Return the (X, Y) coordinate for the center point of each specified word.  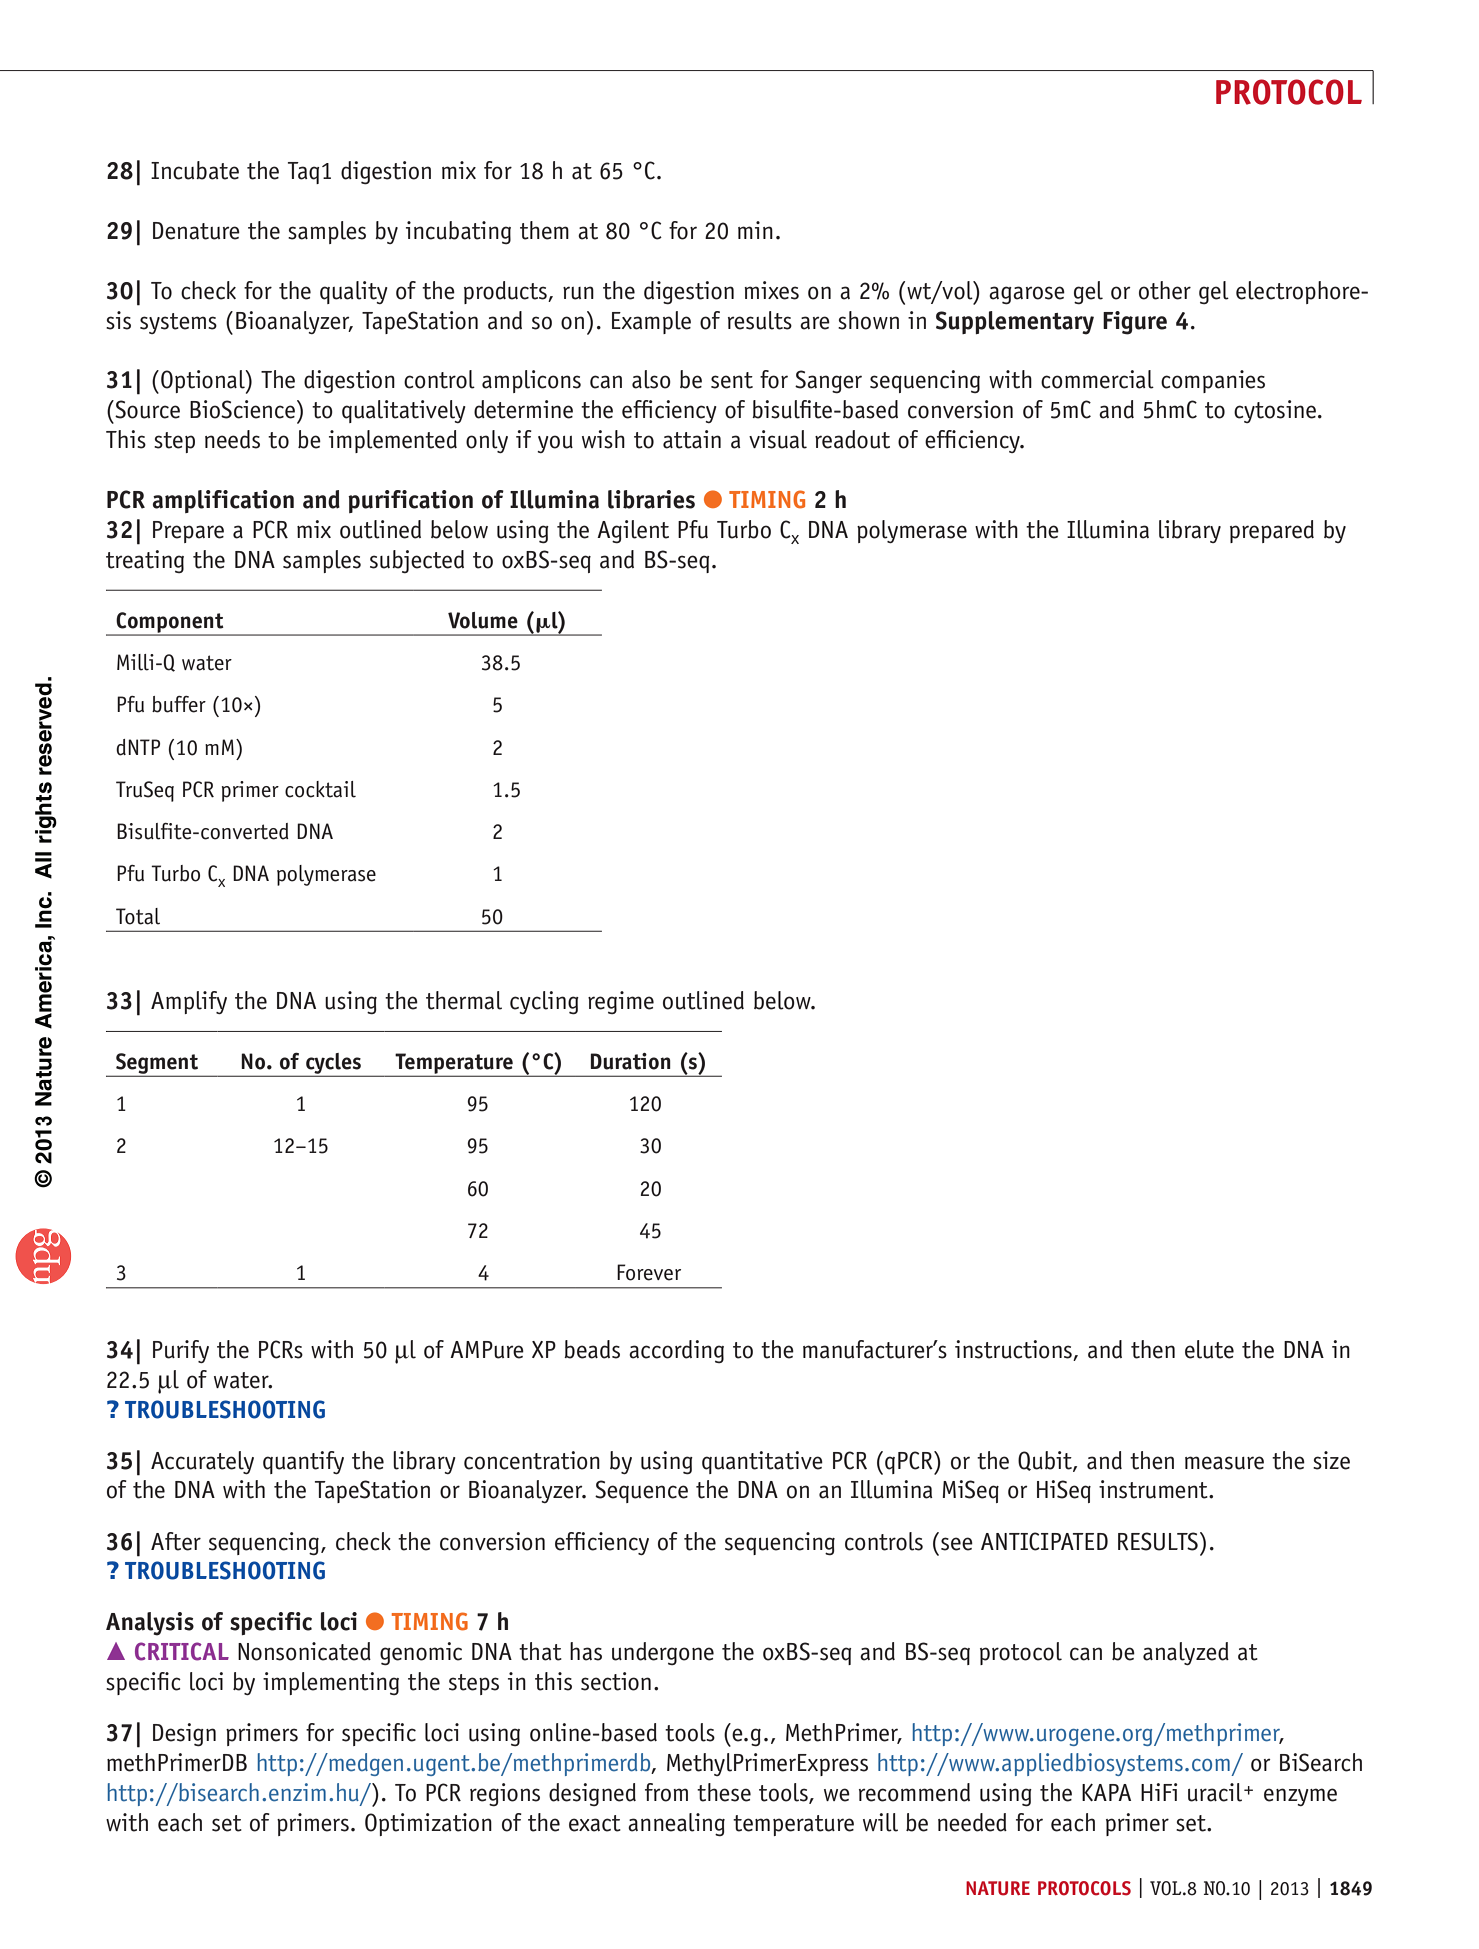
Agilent (633, 531)
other (1165, 290)
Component (170, 623)
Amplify (189, 1002)
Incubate (195, 170)
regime (621, 1002)
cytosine (1275, 411)
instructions (1014, 1350)
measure (1224, 1463)
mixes (771, 290)
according (676, 1351)
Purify (181, 1351)
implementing (331, 1683)
